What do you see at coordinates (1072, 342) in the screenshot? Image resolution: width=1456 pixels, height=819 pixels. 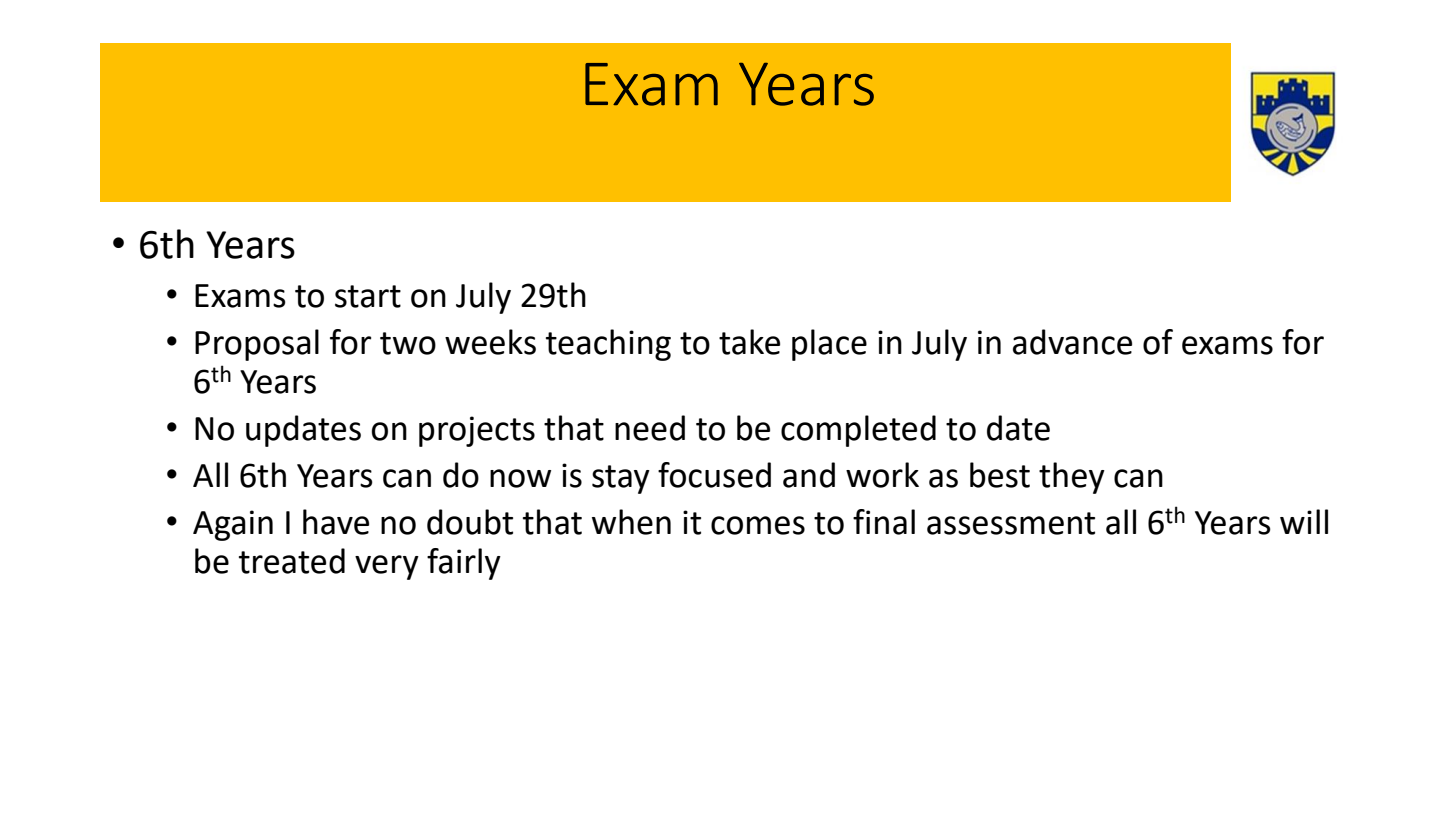 I see `advance` at bounding box center [1072, 342].
